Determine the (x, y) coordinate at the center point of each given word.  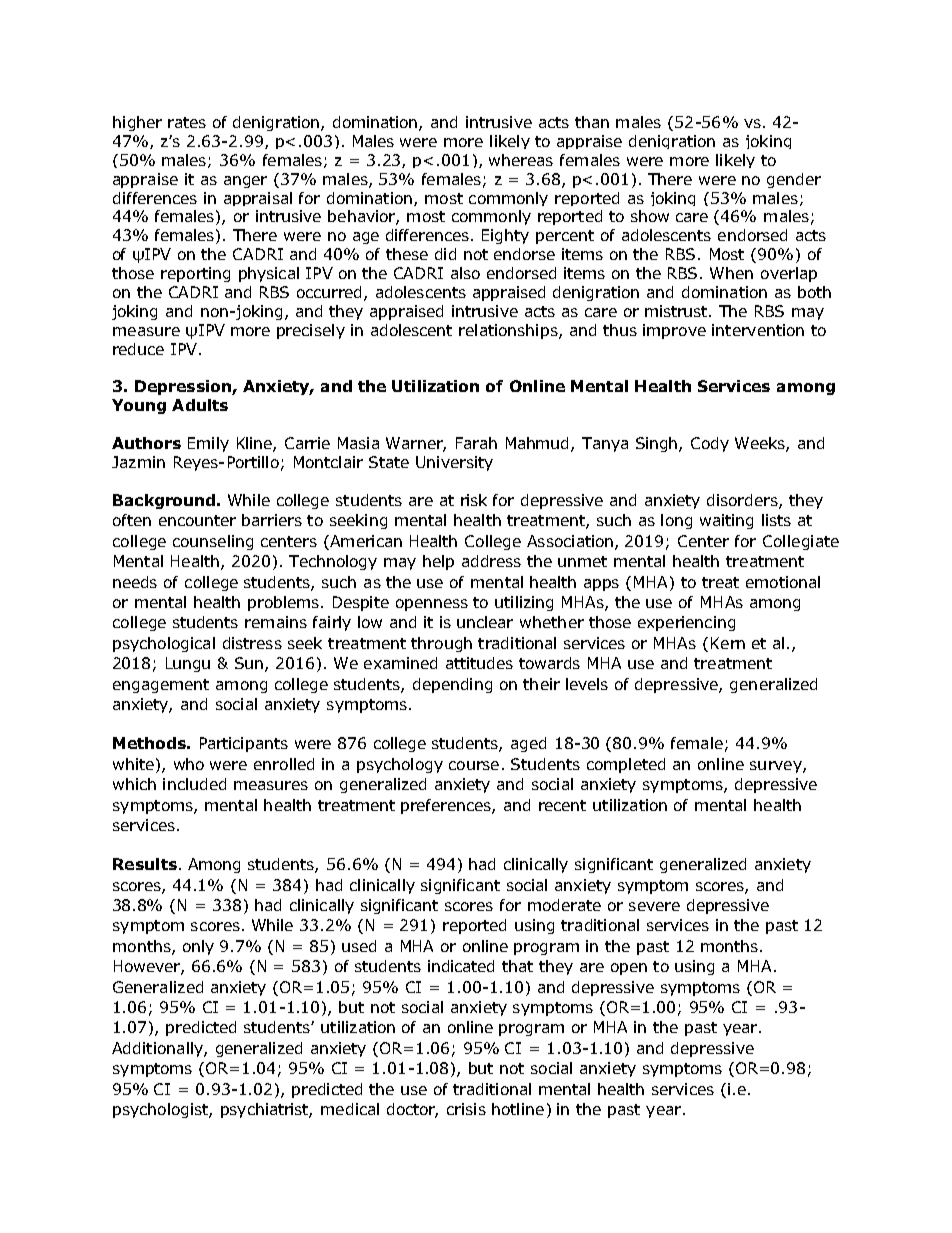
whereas (521, 160)
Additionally (158, 1049)
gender (794, 180)
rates (187, 122)
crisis (466, 1109)
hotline (518, 1109)
